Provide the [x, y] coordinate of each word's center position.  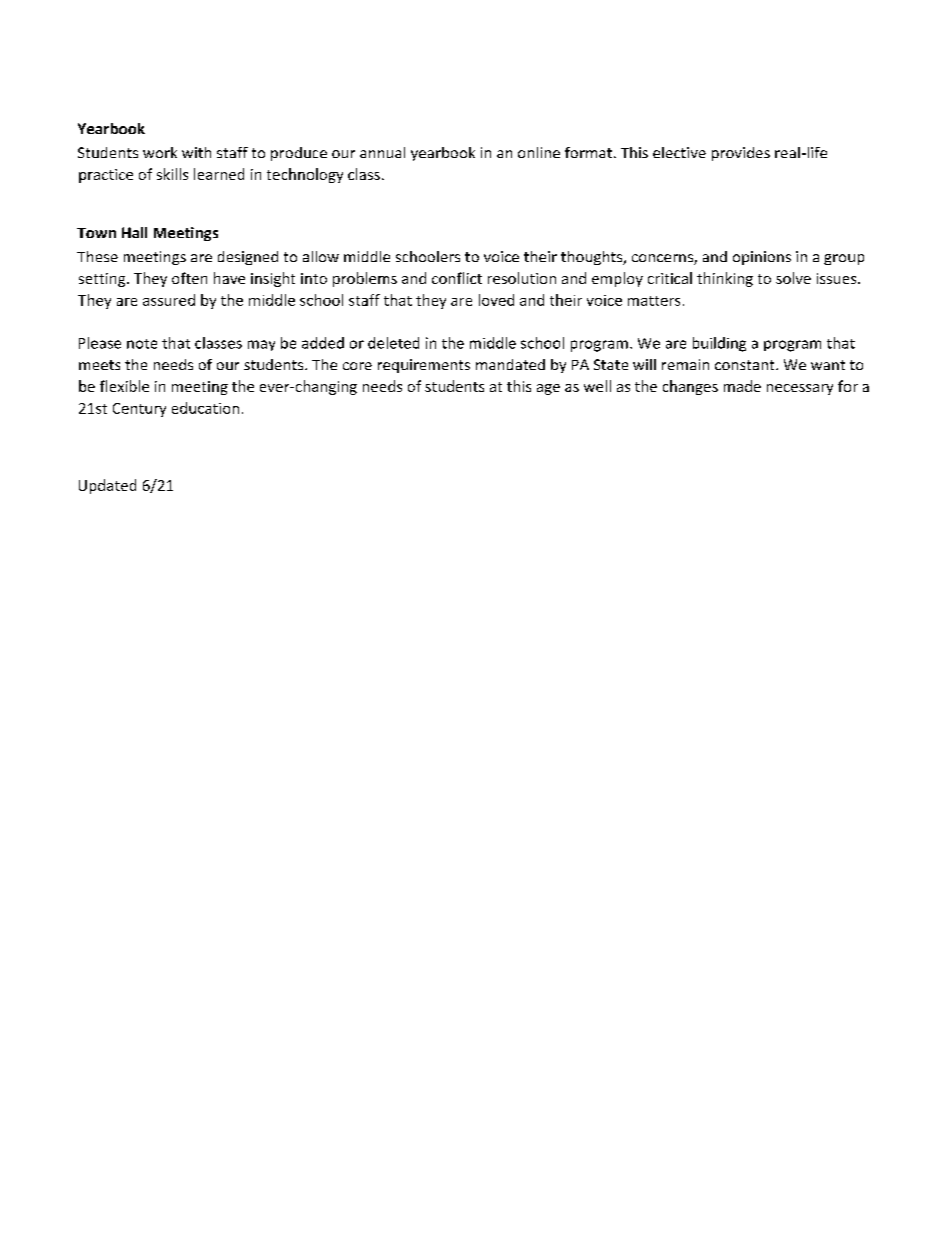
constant [746, 365]
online [539, 152]
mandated [510, 364]
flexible [124, 386]
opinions [762, 258]
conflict [457, 278]
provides [741, 154]
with [196, 152]
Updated [107, 486]
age [548, 389]
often [189, 278]
